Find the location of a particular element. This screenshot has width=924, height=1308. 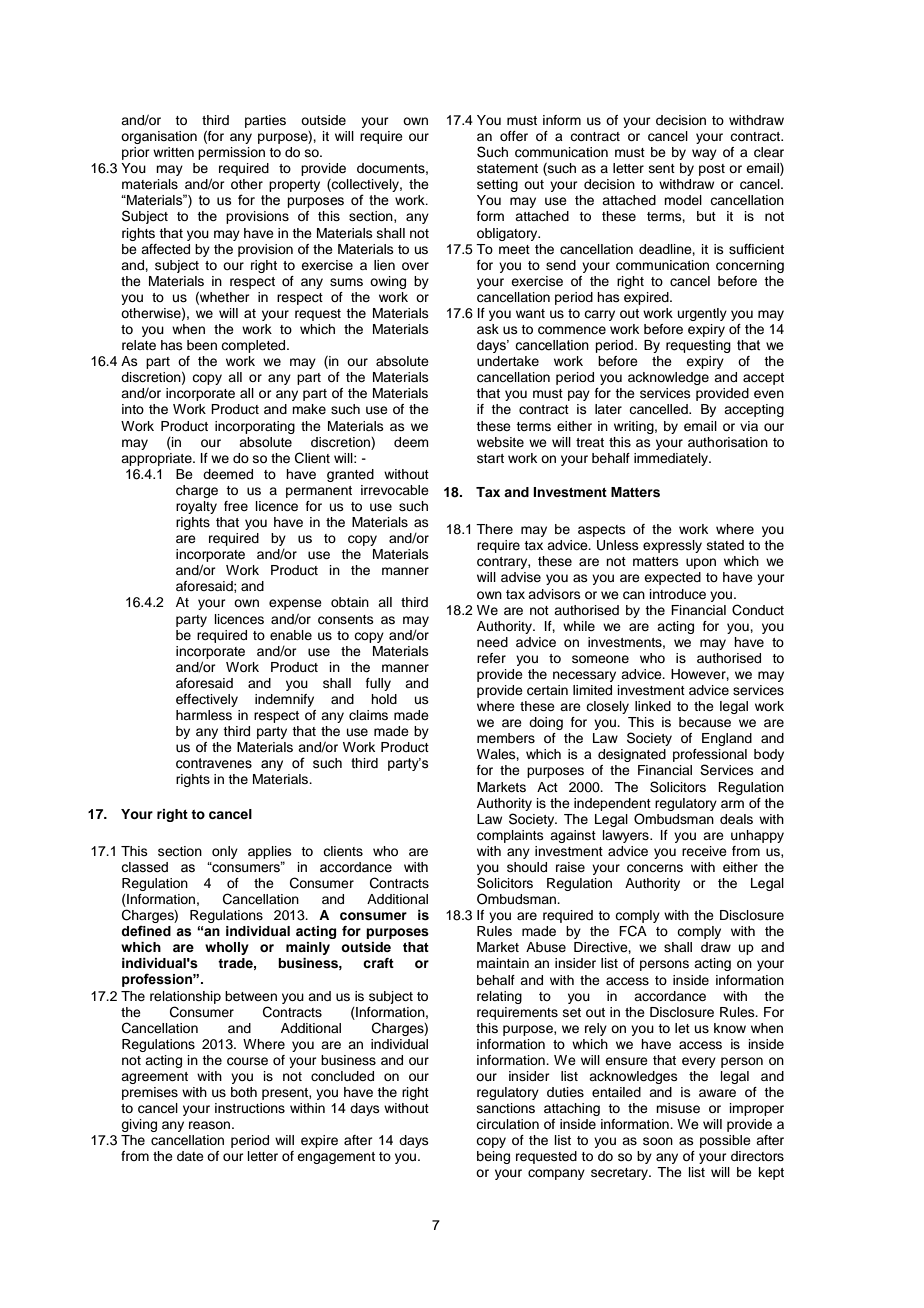

date is located at coordinates (190, 1156).
